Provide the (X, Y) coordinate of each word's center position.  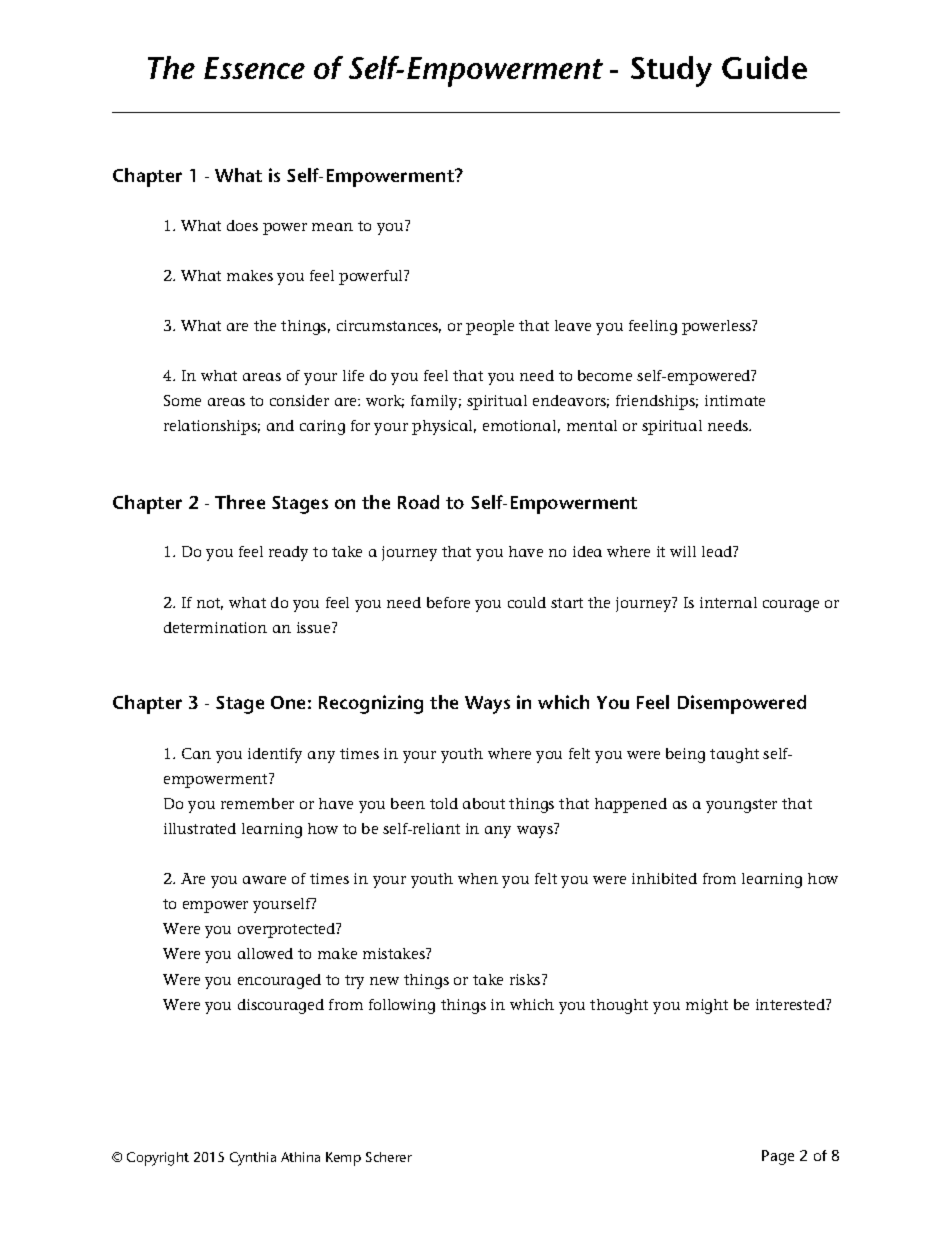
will (683, 551)
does (242, 225)
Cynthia (253, 1159)
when (478, 878)
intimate (735, 400)
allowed (265, 953)
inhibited (664, 878)
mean (332, 227)
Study (671, 71)
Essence (254, 68)
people (490, 327)
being (685, 755)
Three (240, 502)
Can (196, 753)
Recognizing (371, 704)
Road (418, 502)
